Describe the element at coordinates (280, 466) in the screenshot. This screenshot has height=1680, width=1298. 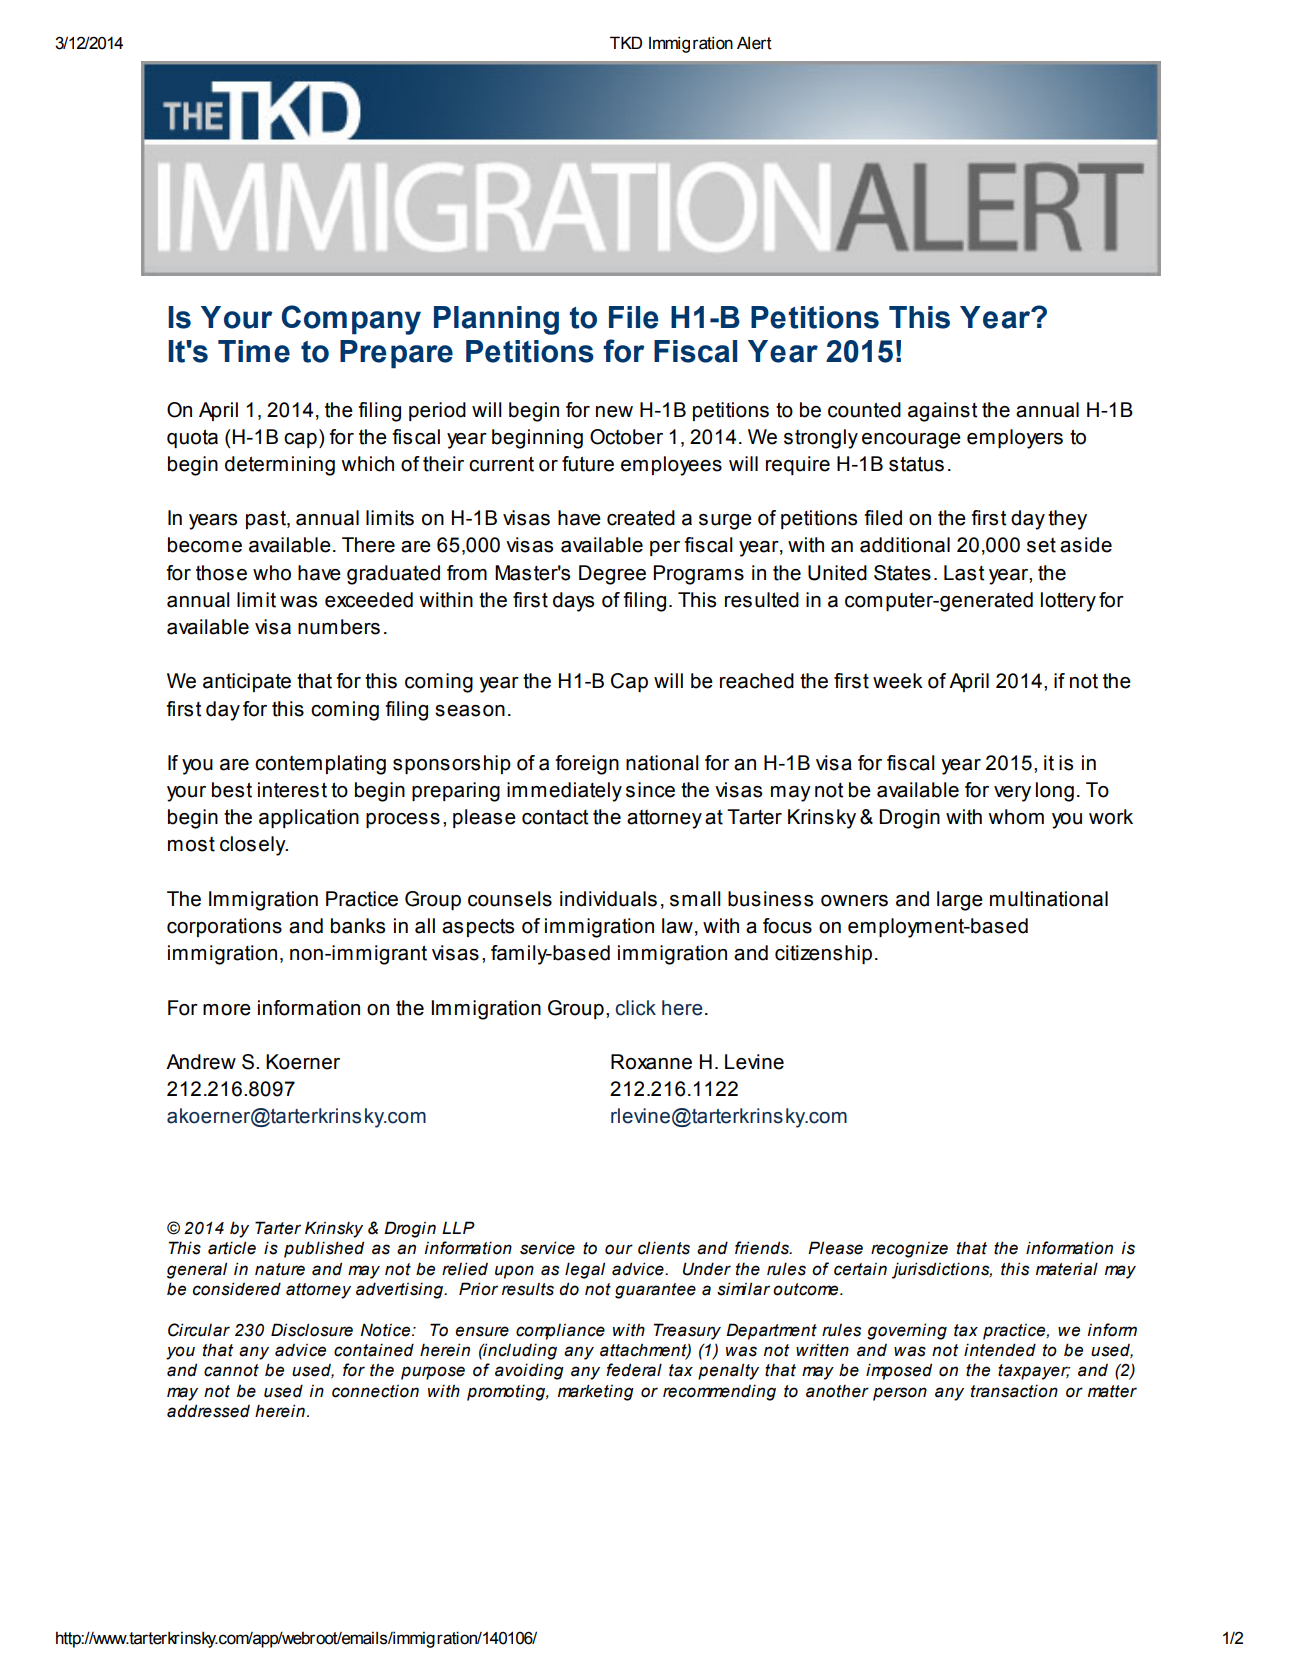
I see `determining` at that location.
